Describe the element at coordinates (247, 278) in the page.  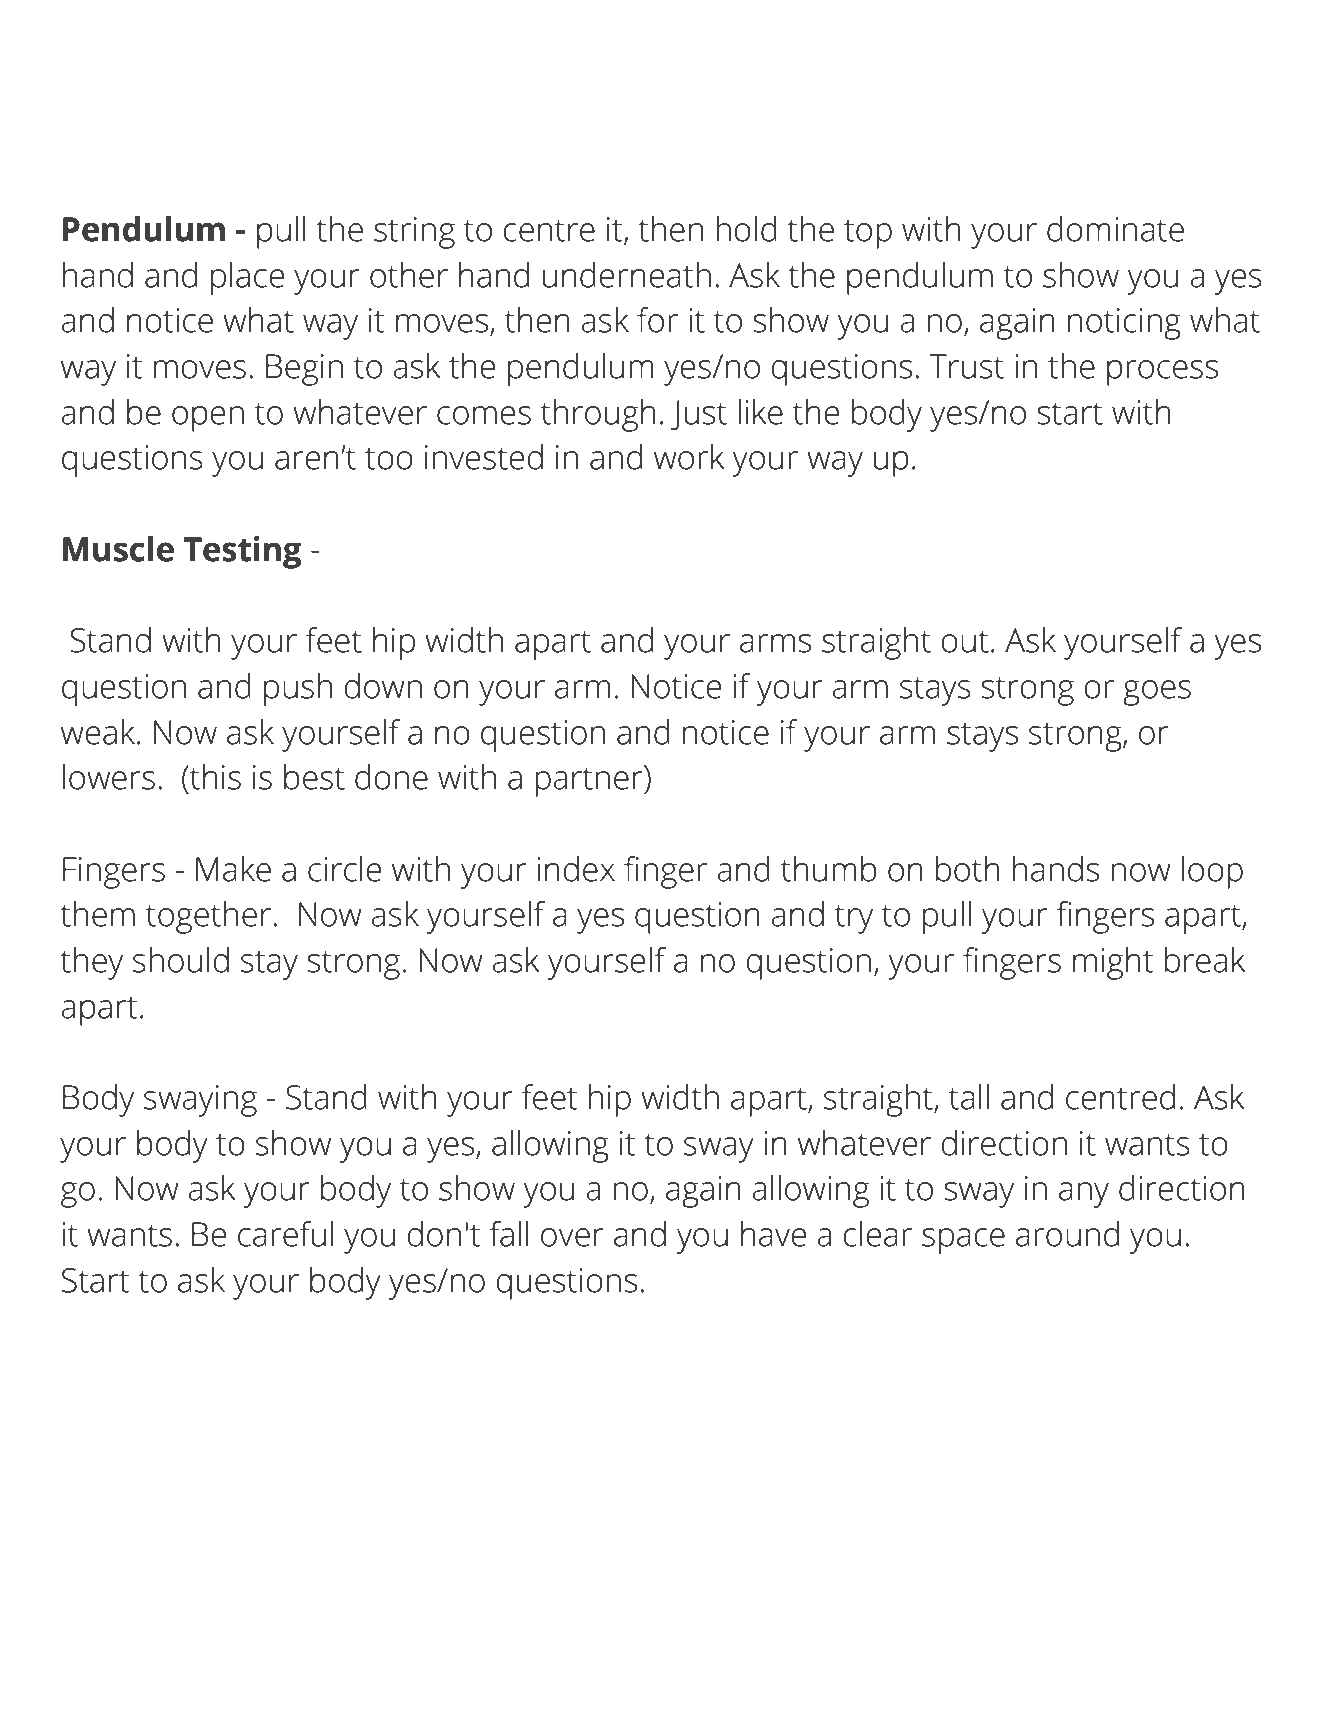
I see `place` at that location.
